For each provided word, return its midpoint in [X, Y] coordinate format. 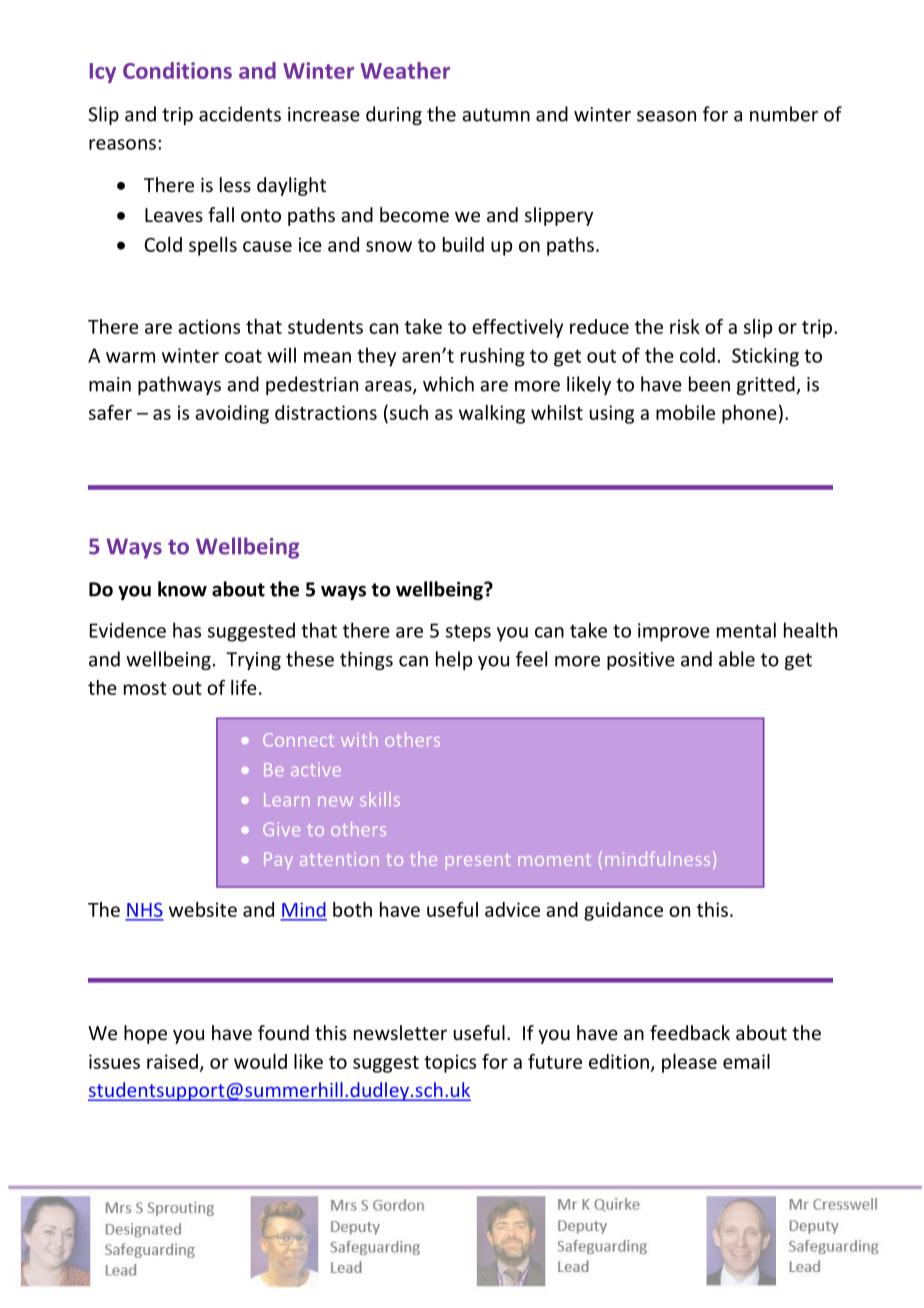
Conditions [177, 70]
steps [468, 633]
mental [746, 630]
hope [145, 1034]
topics [450, 1063]
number [784, 114]
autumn [496, 115]
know [182, 589]
